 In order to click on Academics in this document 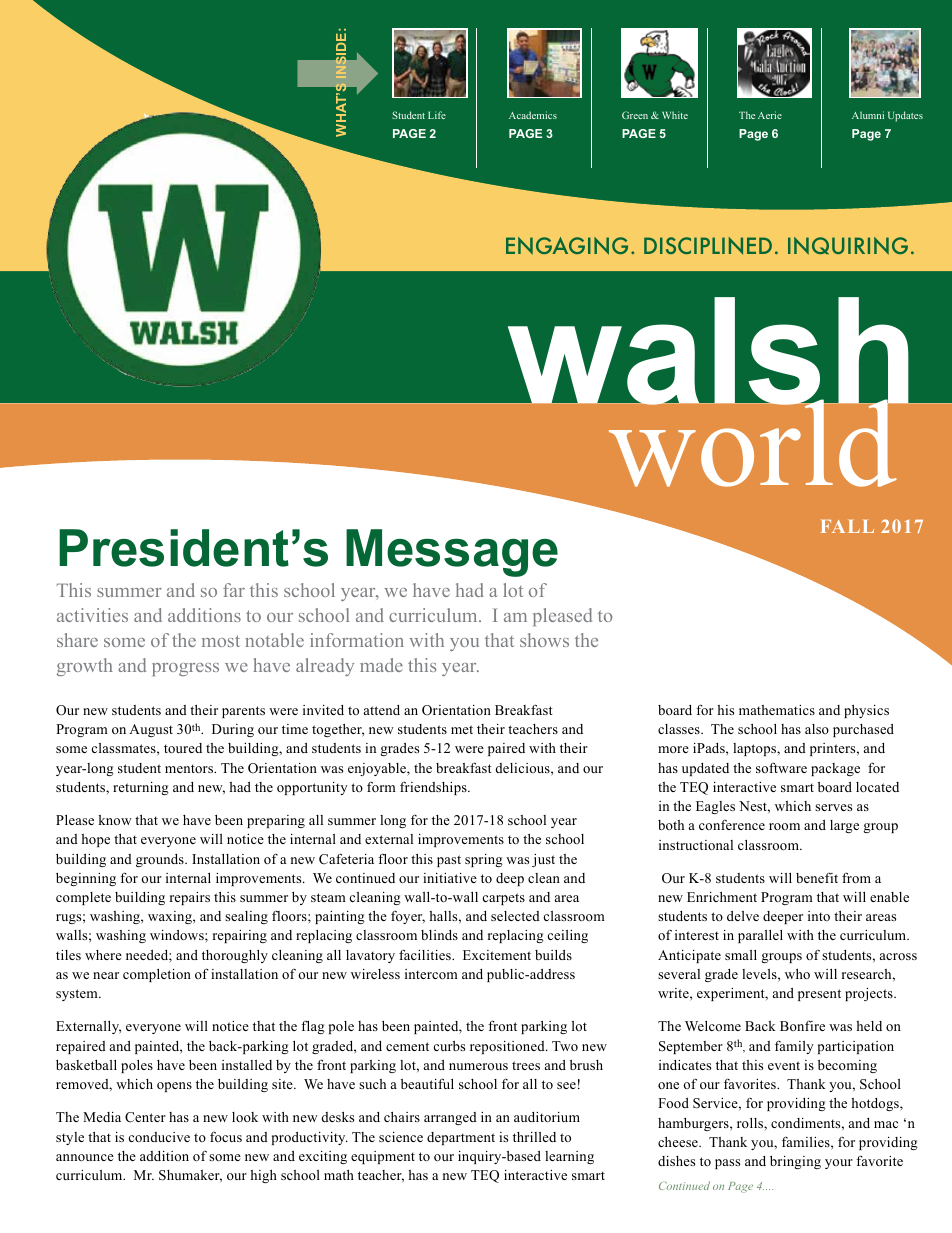, I will do `click(533, 115)`.
